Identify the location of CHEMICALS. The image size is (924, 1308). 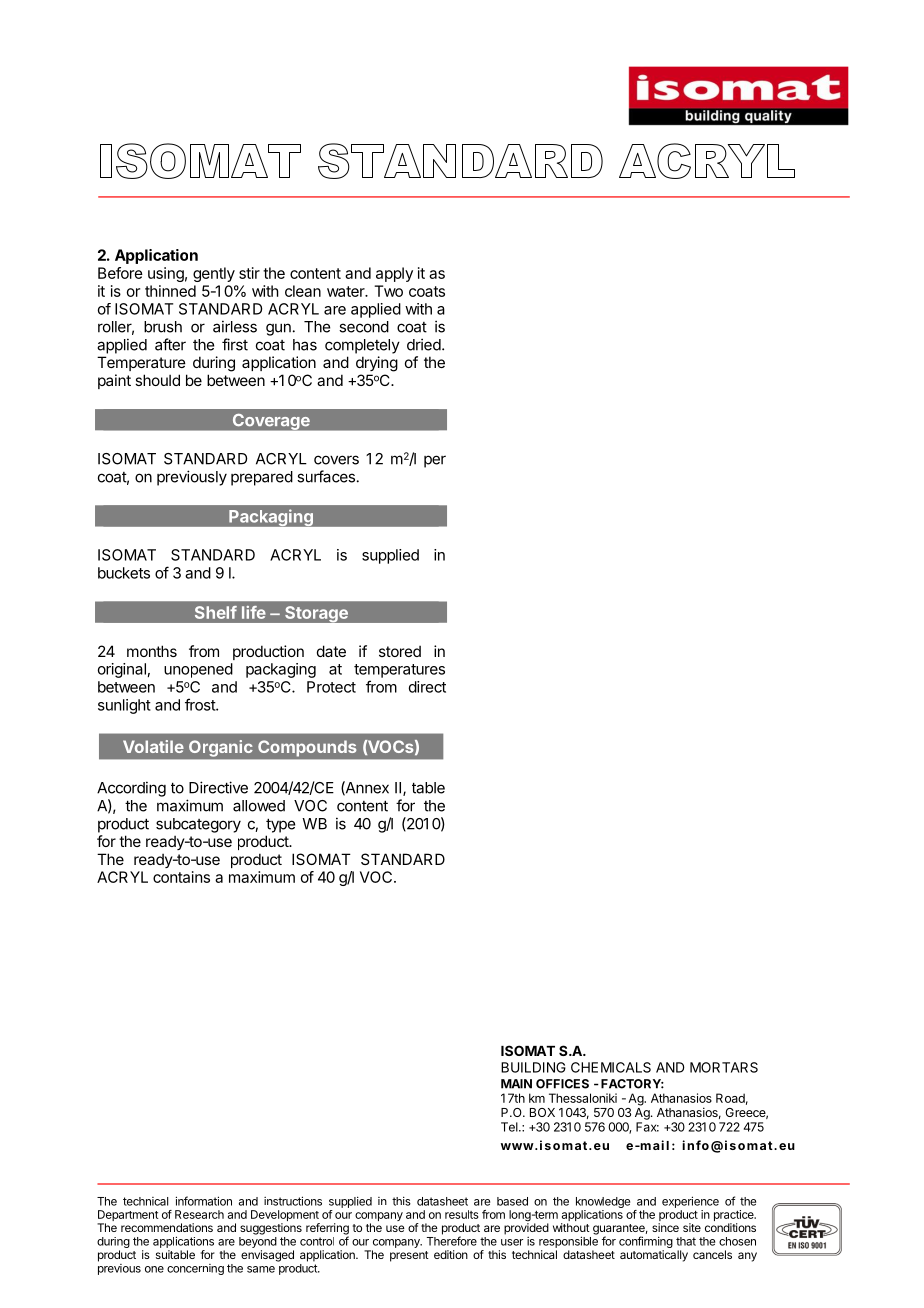
(611, 1067).
